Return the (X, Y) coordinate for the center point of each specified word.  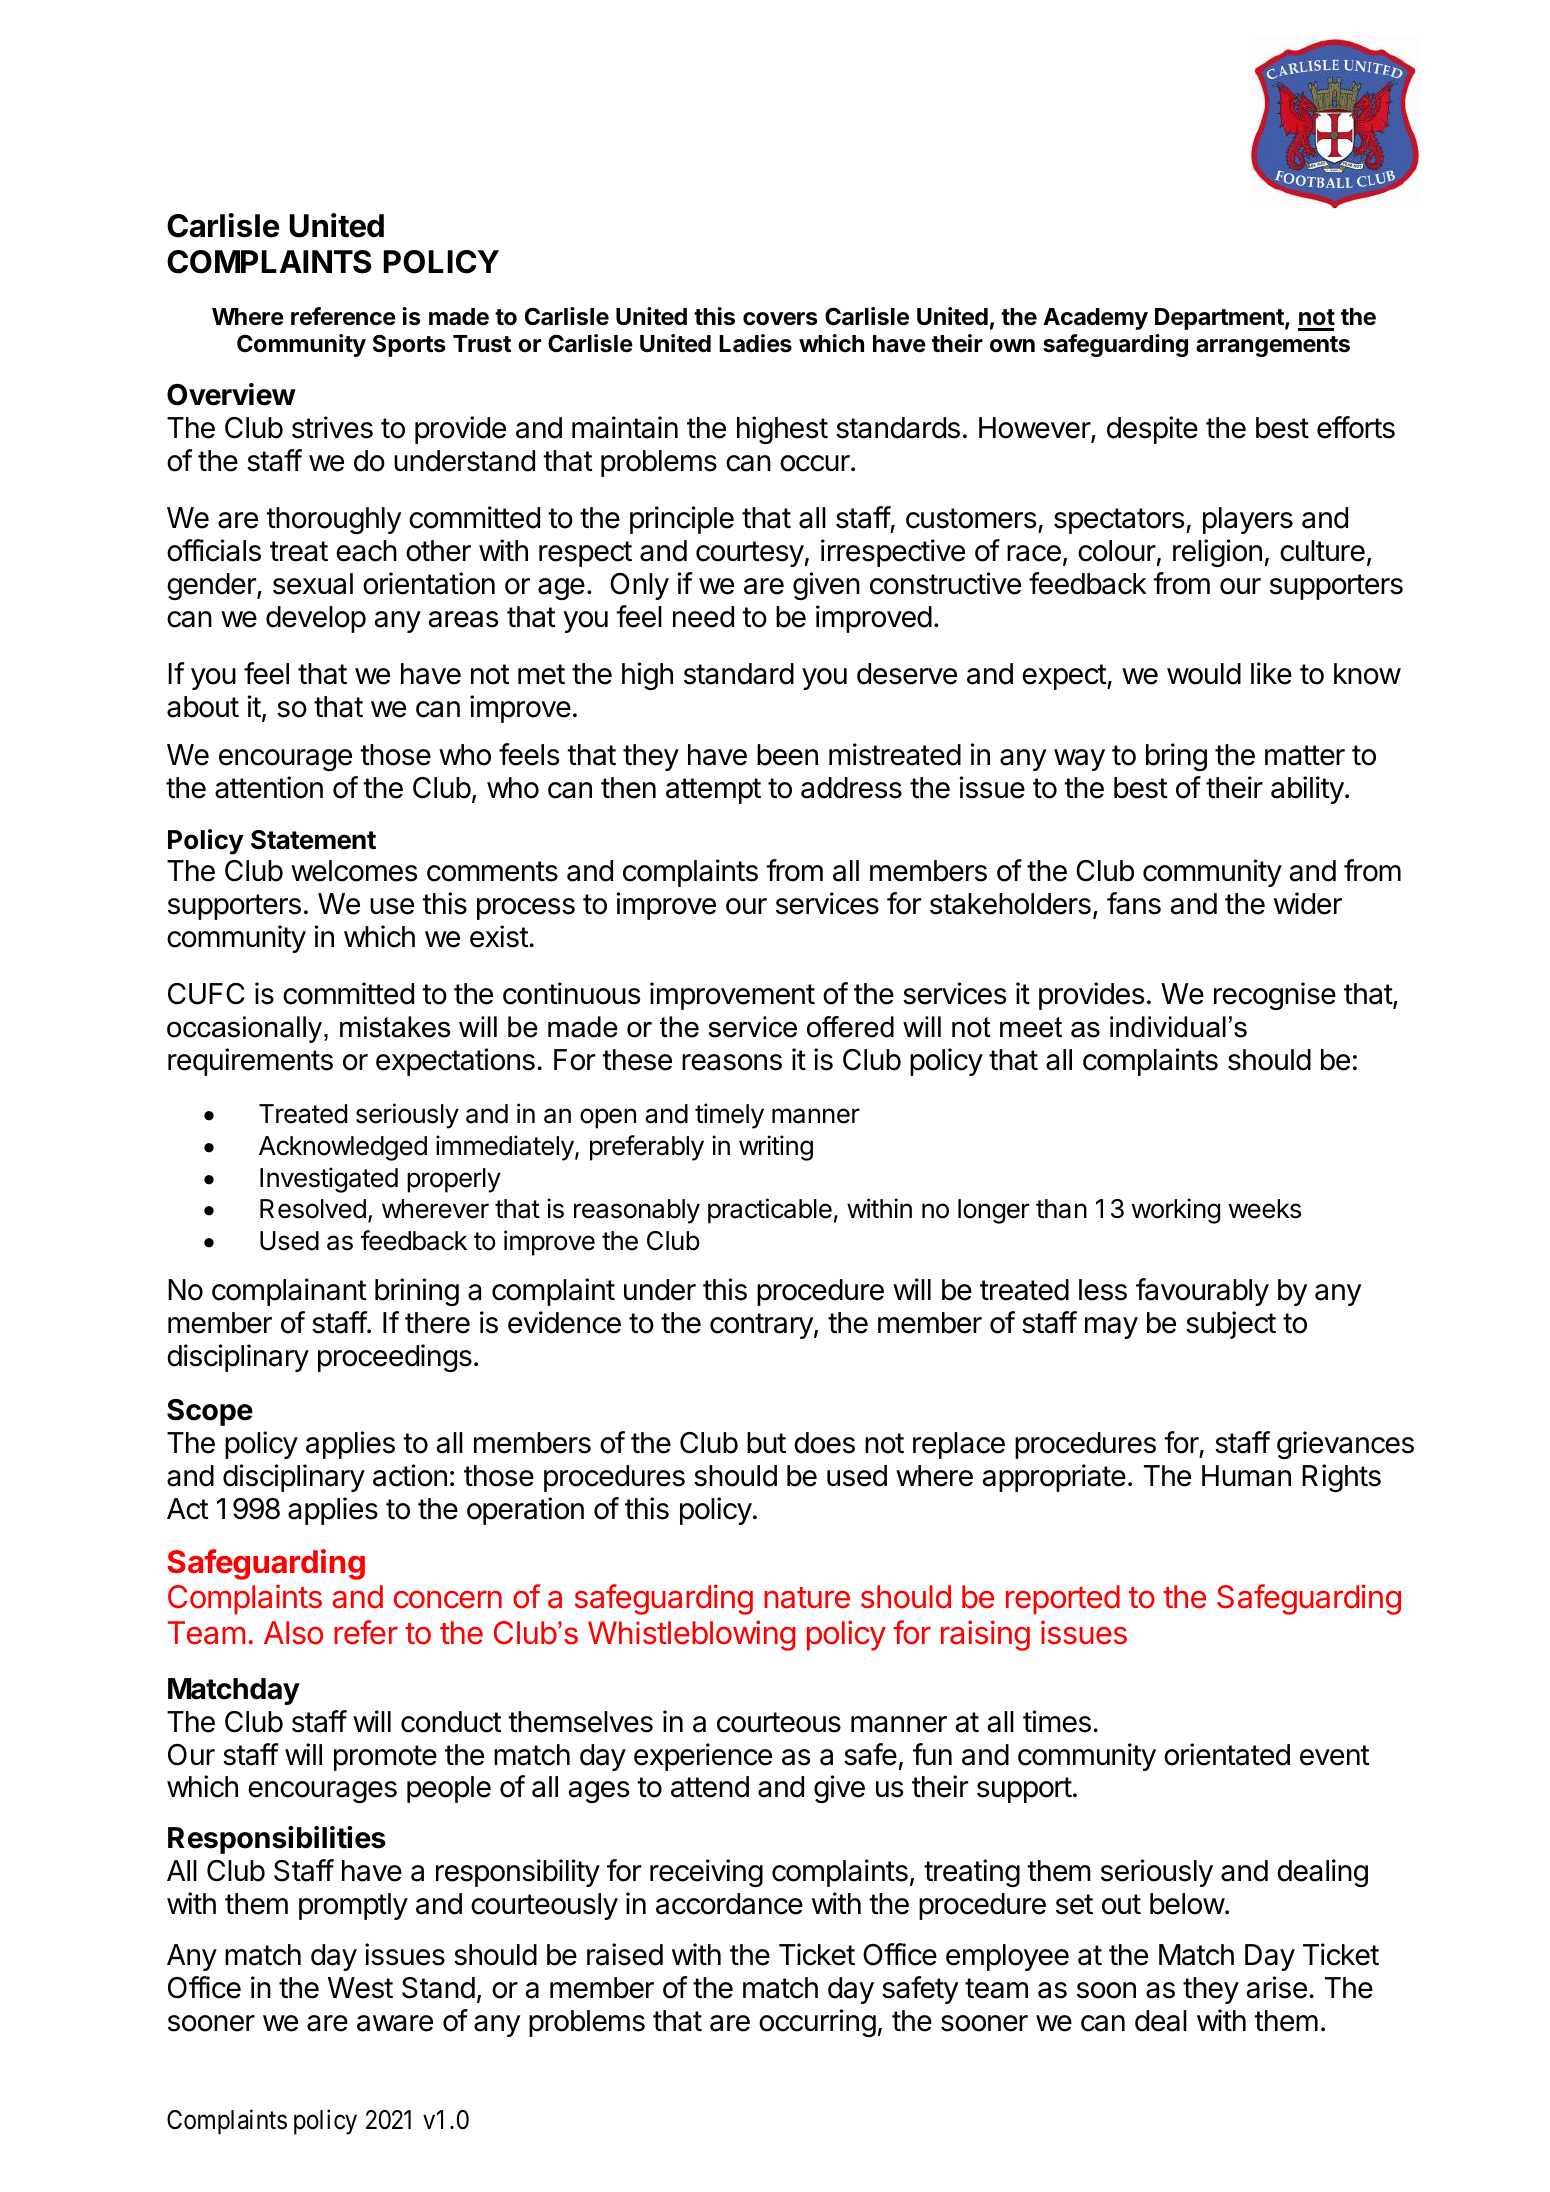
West (360, 1988)
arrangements (1273, 346)
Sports (409, 345)
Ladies (755, 343)
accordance (729, 1904)
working (1176, 1211)
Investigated (329, 1180)
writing (776, 1148)
